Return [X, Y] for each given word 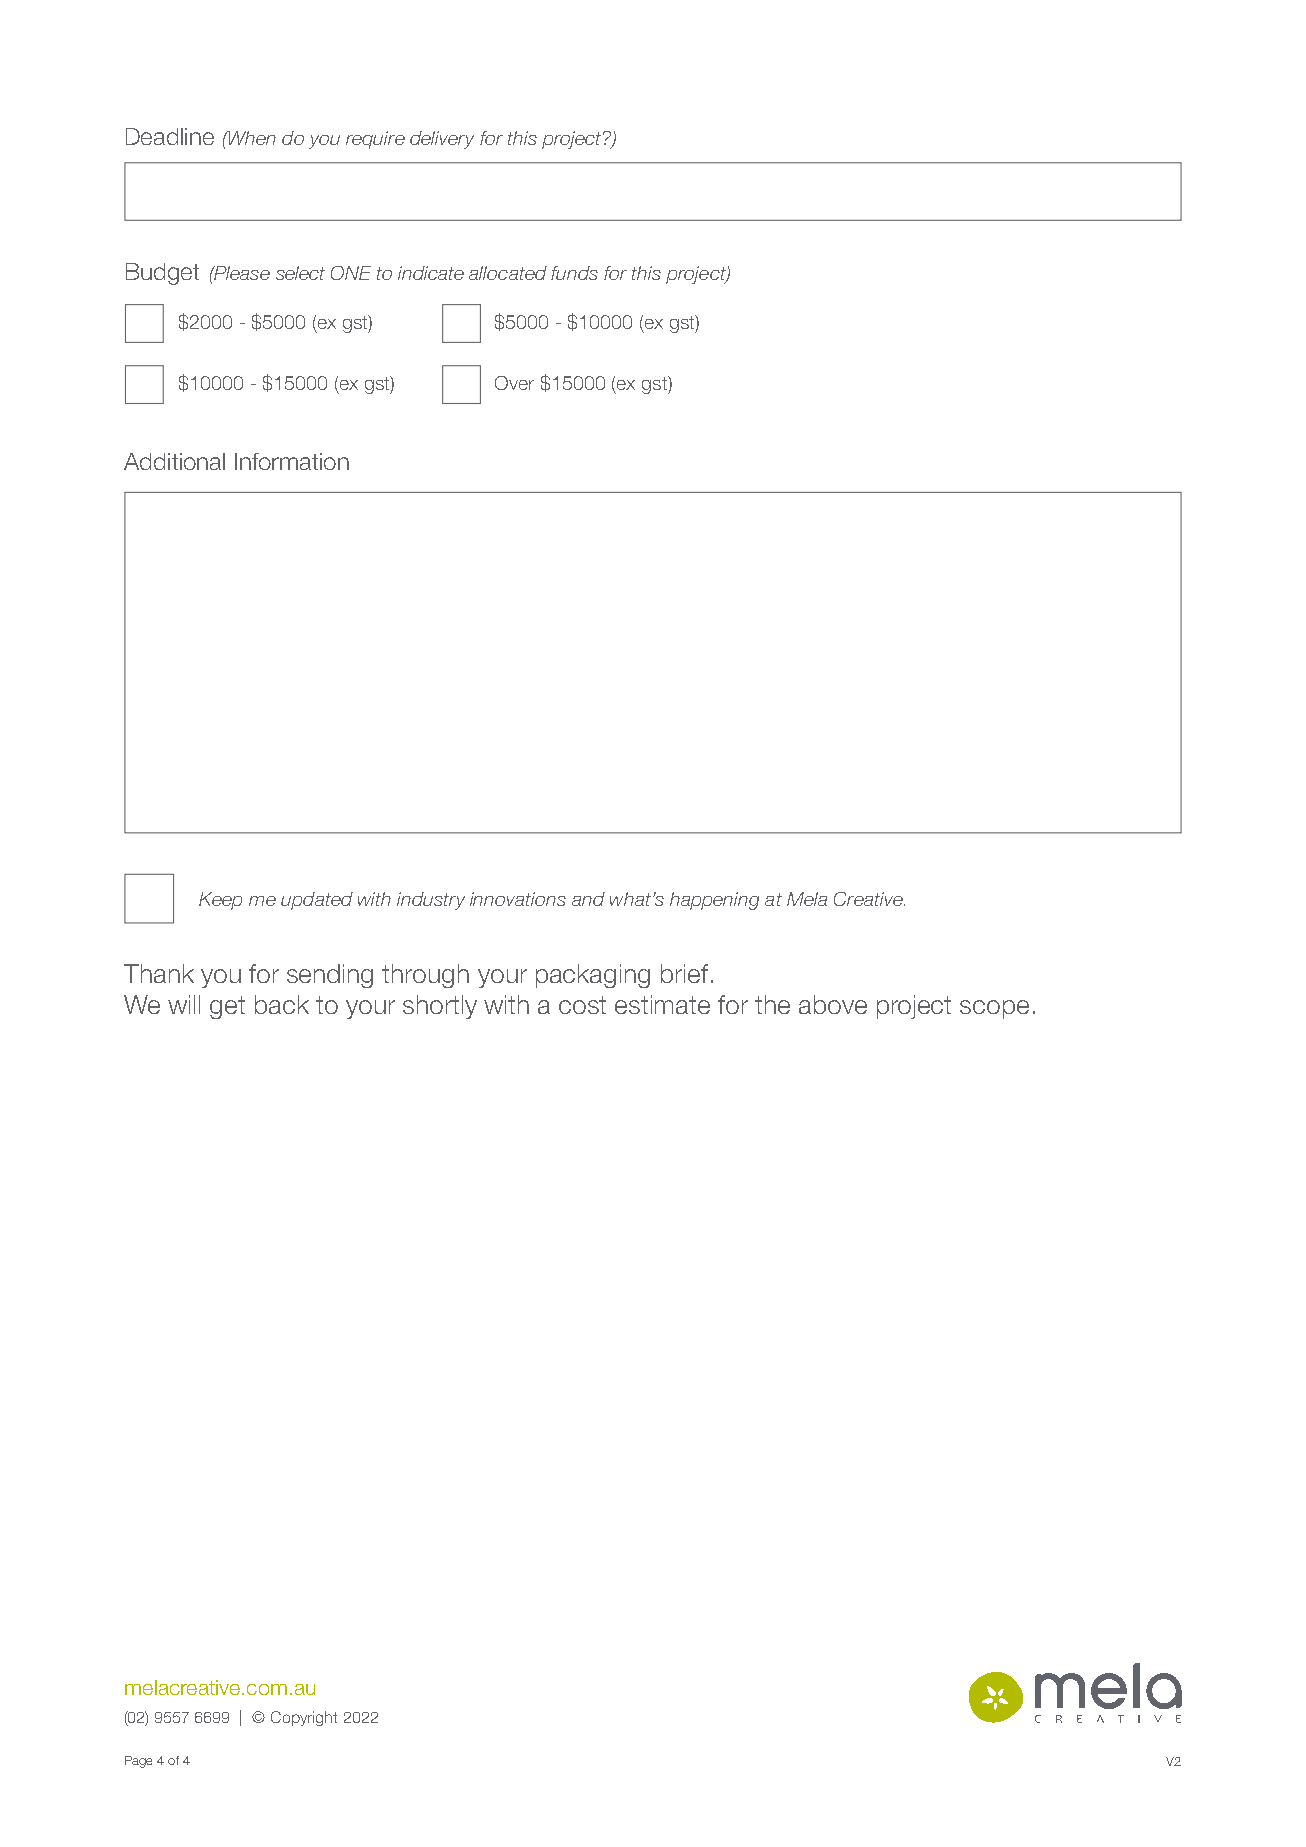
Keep [220, 901]
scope [994, 1009]
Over [514, 383]
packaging [593, 976]
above [833, 1004]
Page [138, 1762]
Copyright [304, 1718]
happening [714, 901]
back [282, 1004]
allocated [508, 273]
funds [574, 273]
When [251, 138]
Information [292, 461]
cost [582, 1005]
